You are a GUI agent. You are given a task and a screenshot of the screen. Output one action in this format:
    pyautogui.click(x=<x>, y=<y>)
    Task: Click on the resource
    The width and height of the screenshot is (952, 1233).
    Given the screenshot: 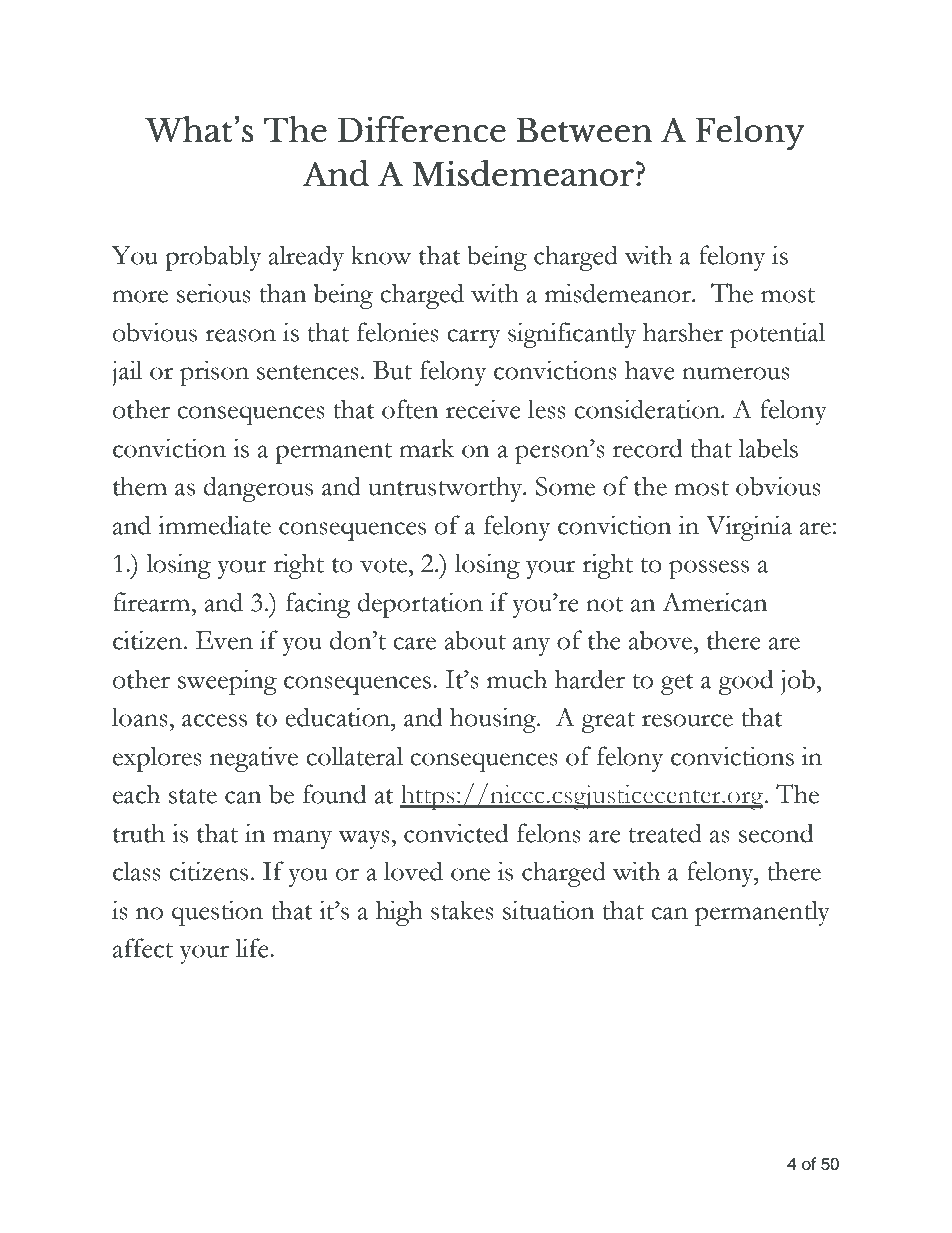 What is the action you would take?
    pyautogui.click(x=687, y=720)
